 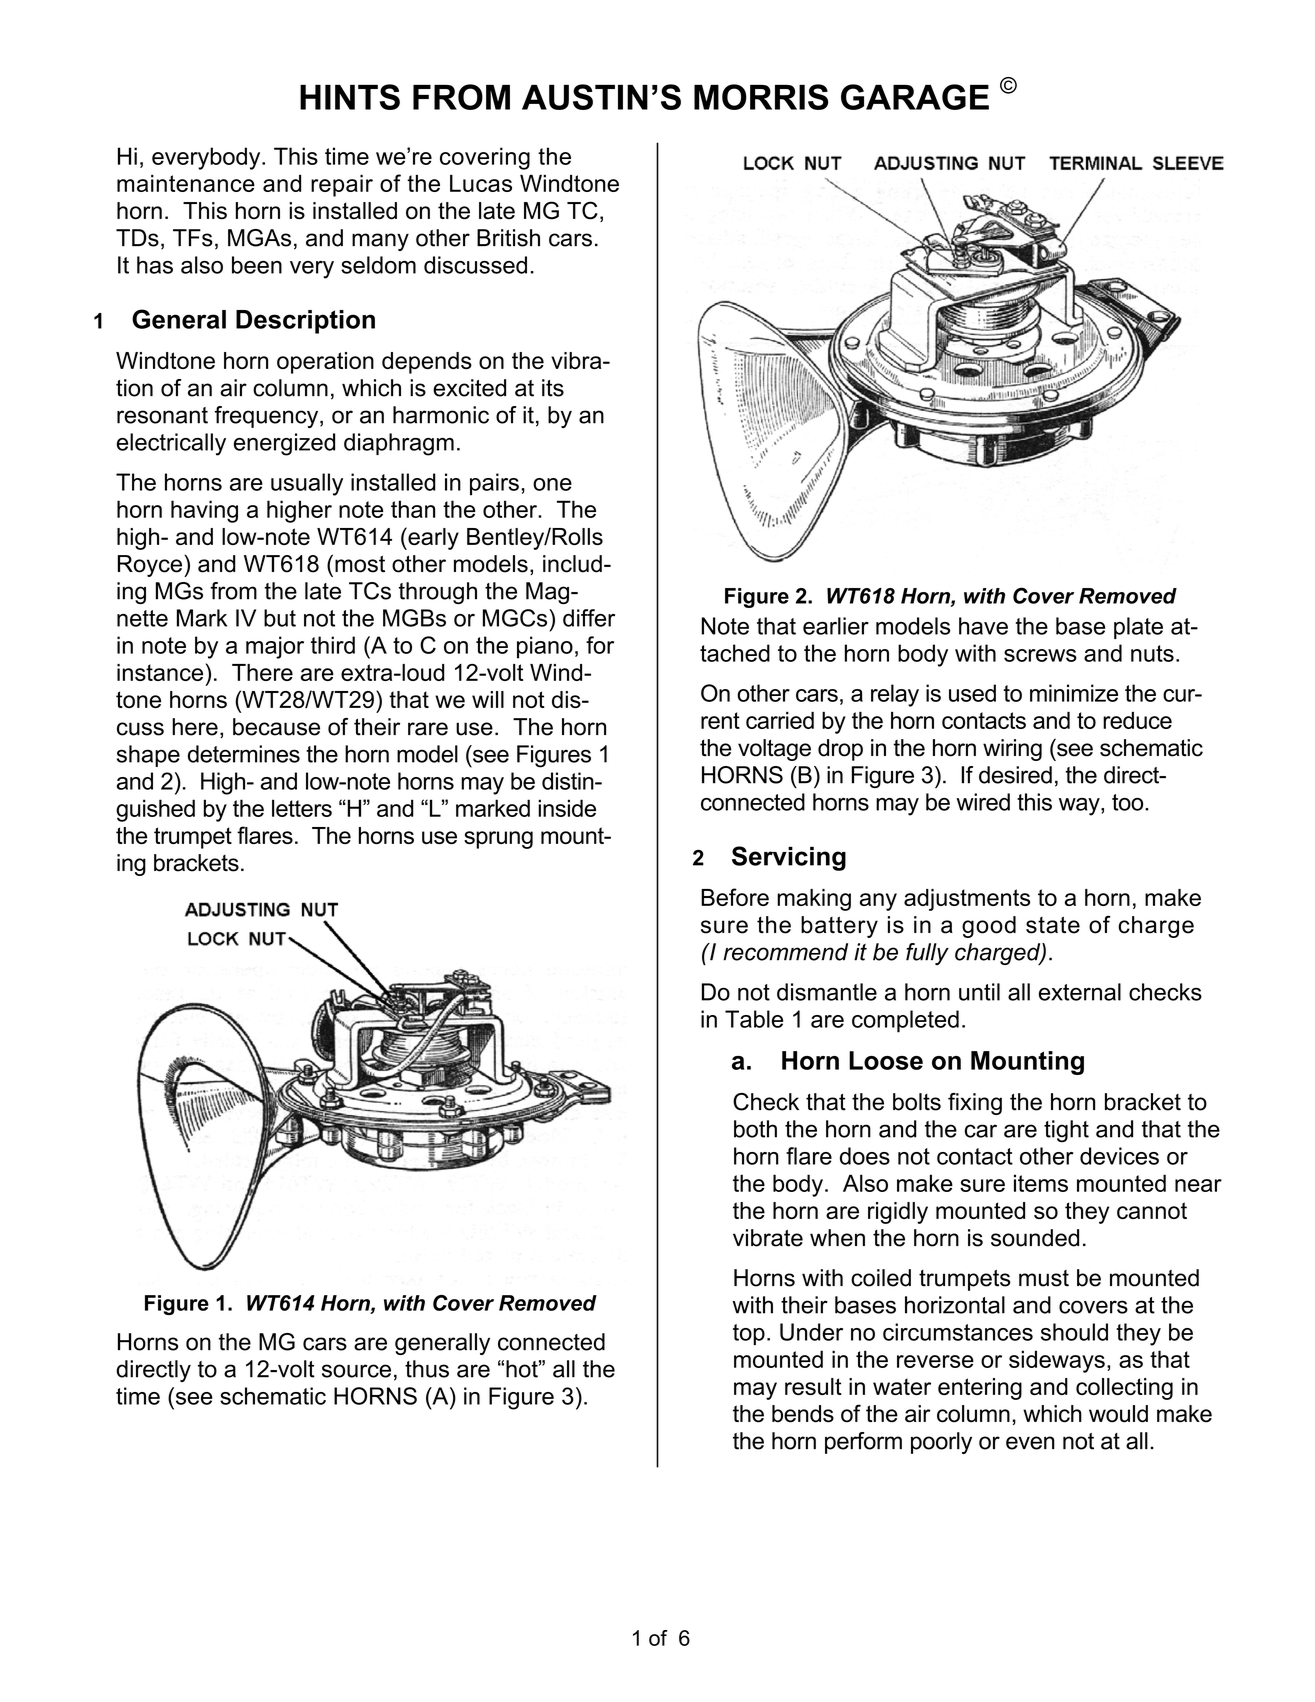 What do you see at coordinates (915, 97) in the screenshot?
I see `GARAGE` at bounding box center [915, 97].
